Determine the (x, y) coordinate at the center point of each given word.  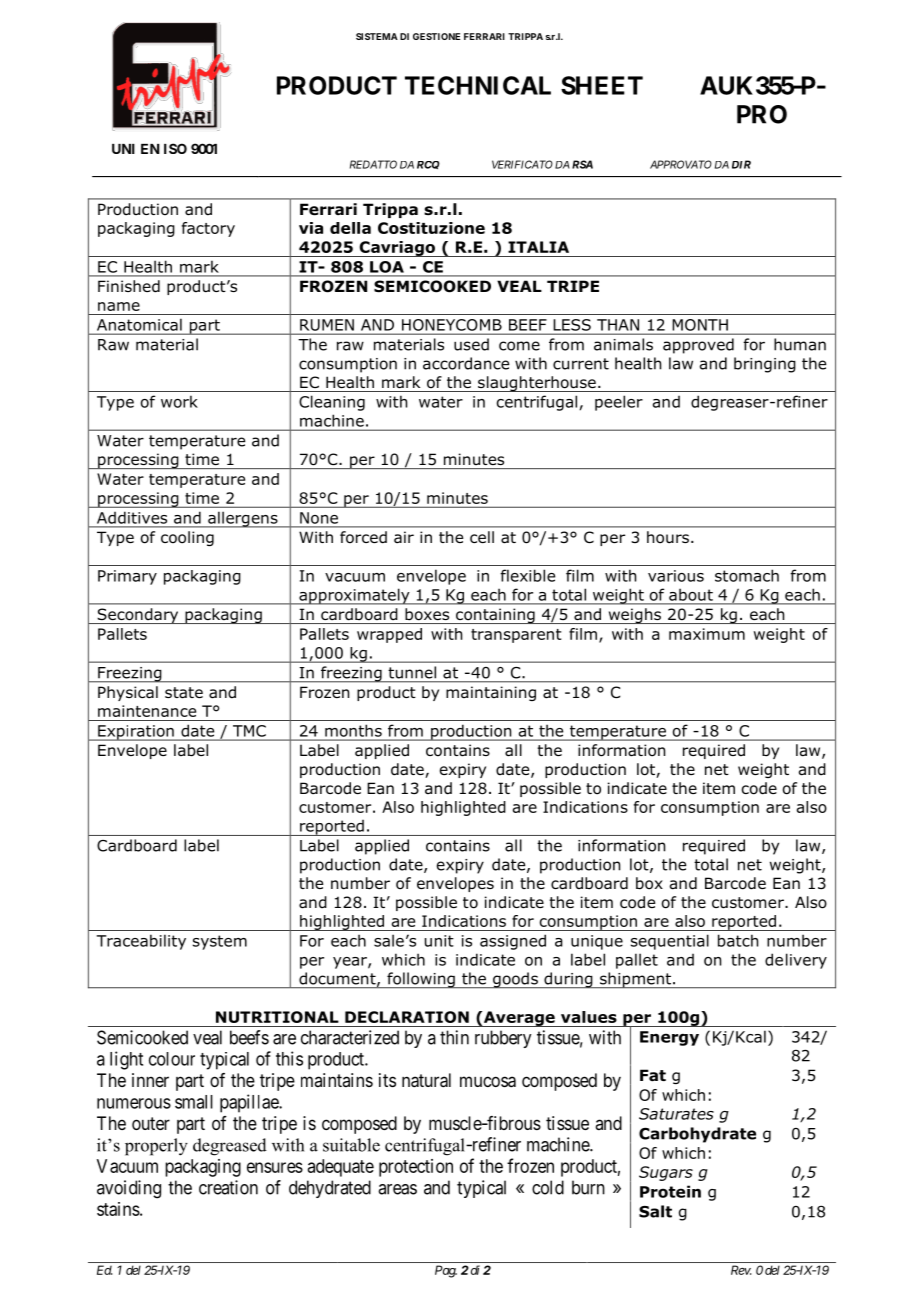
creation (228, 1187)
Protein (670, 1191)
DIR (741, 164)
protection (416, 1168)
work (179, 401)
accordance (466, 363)
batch (738, 940)
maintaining (491, 693)
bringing (765, 365)
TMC (249, 731)
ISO (175, 148)
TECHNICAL (478, 85)
